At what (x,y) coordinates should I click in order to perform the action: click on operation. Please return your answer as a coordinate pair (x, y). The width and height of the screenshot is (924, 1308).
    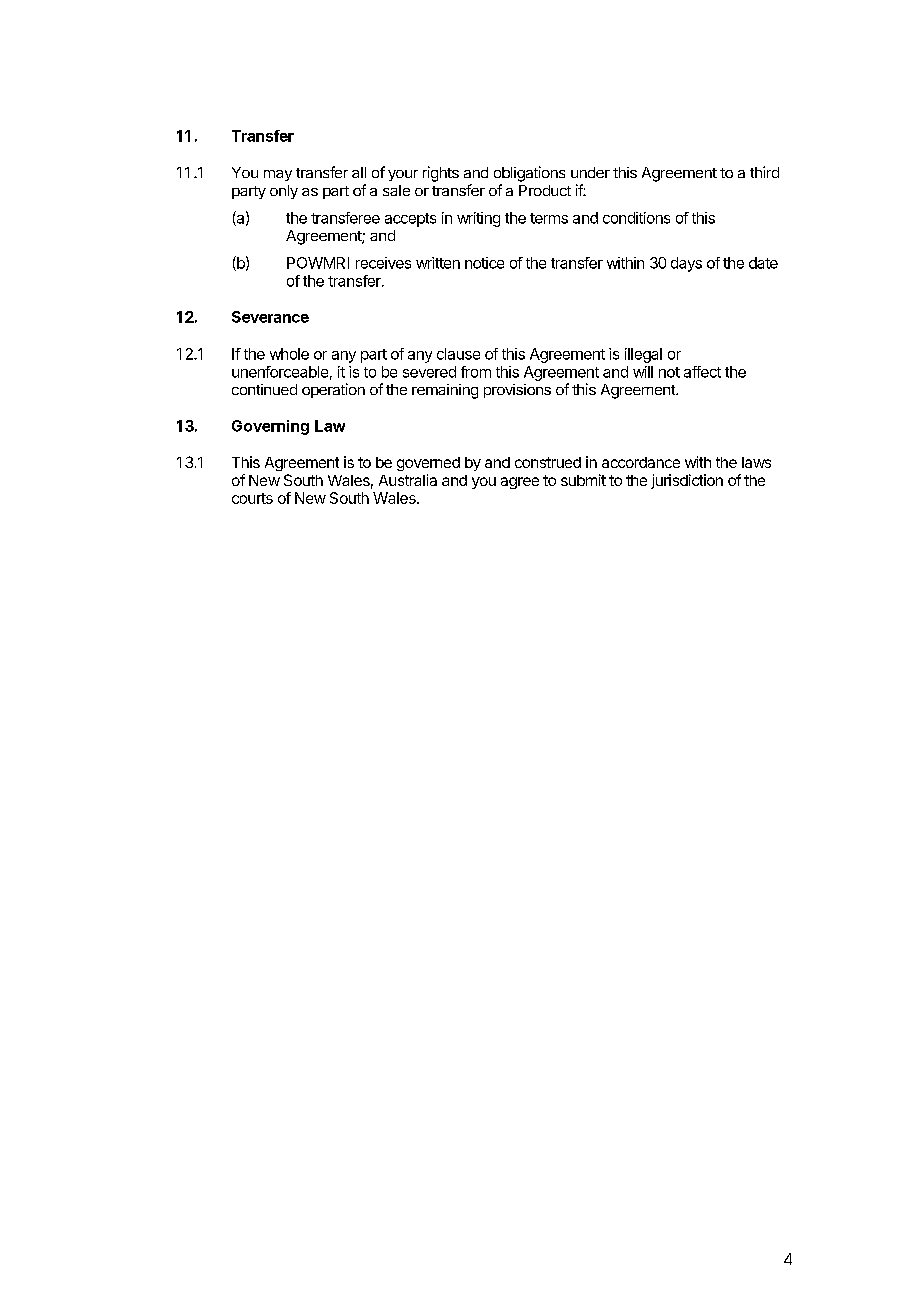
    Looking at the image, I should click on (333, 390).
